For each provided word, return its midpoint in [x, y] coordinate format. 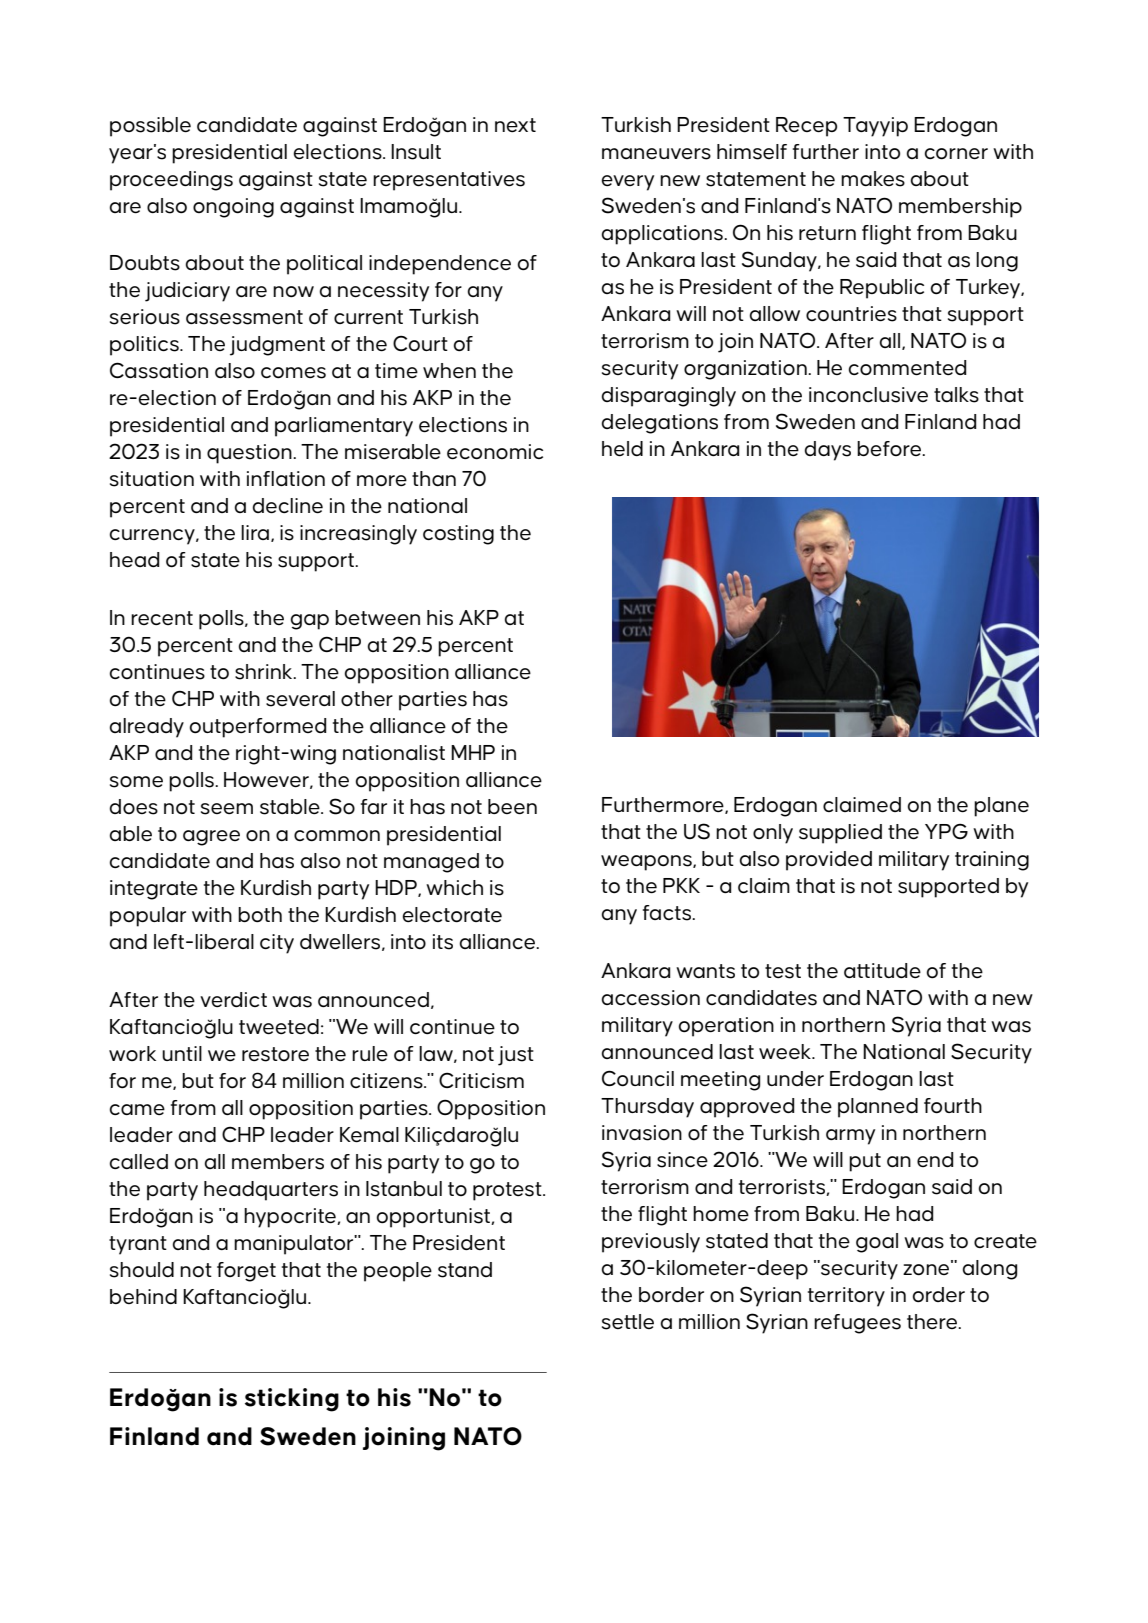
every [627, 183]
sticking [292, 1400]
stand [465, 1270]
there [933, 1321]
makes [873, 179]
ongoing [233, 208]
